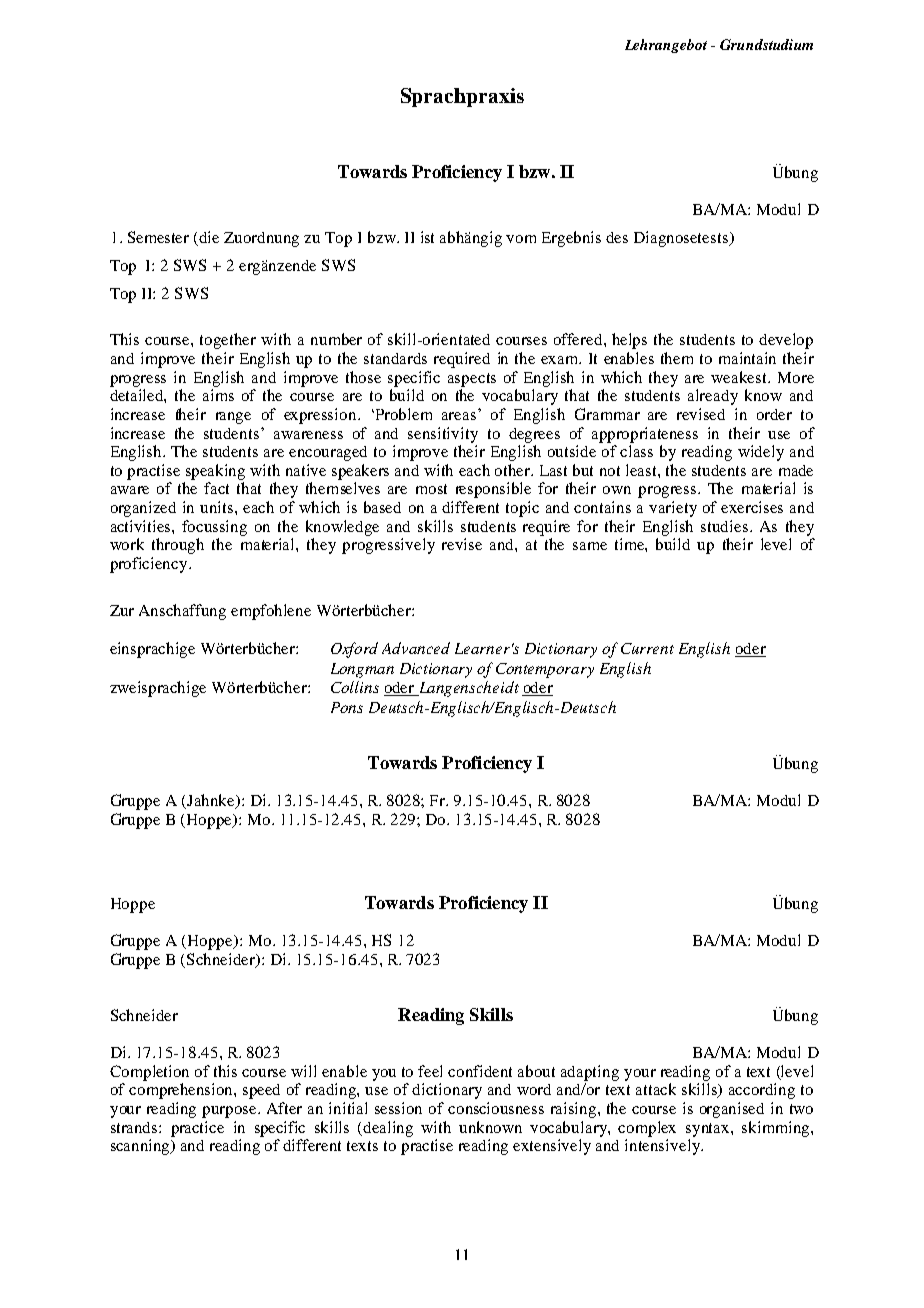  What do you see at coordinates (416, 648) in the screenshot?
I see `Advanced` at bounding box center [416, 648].
